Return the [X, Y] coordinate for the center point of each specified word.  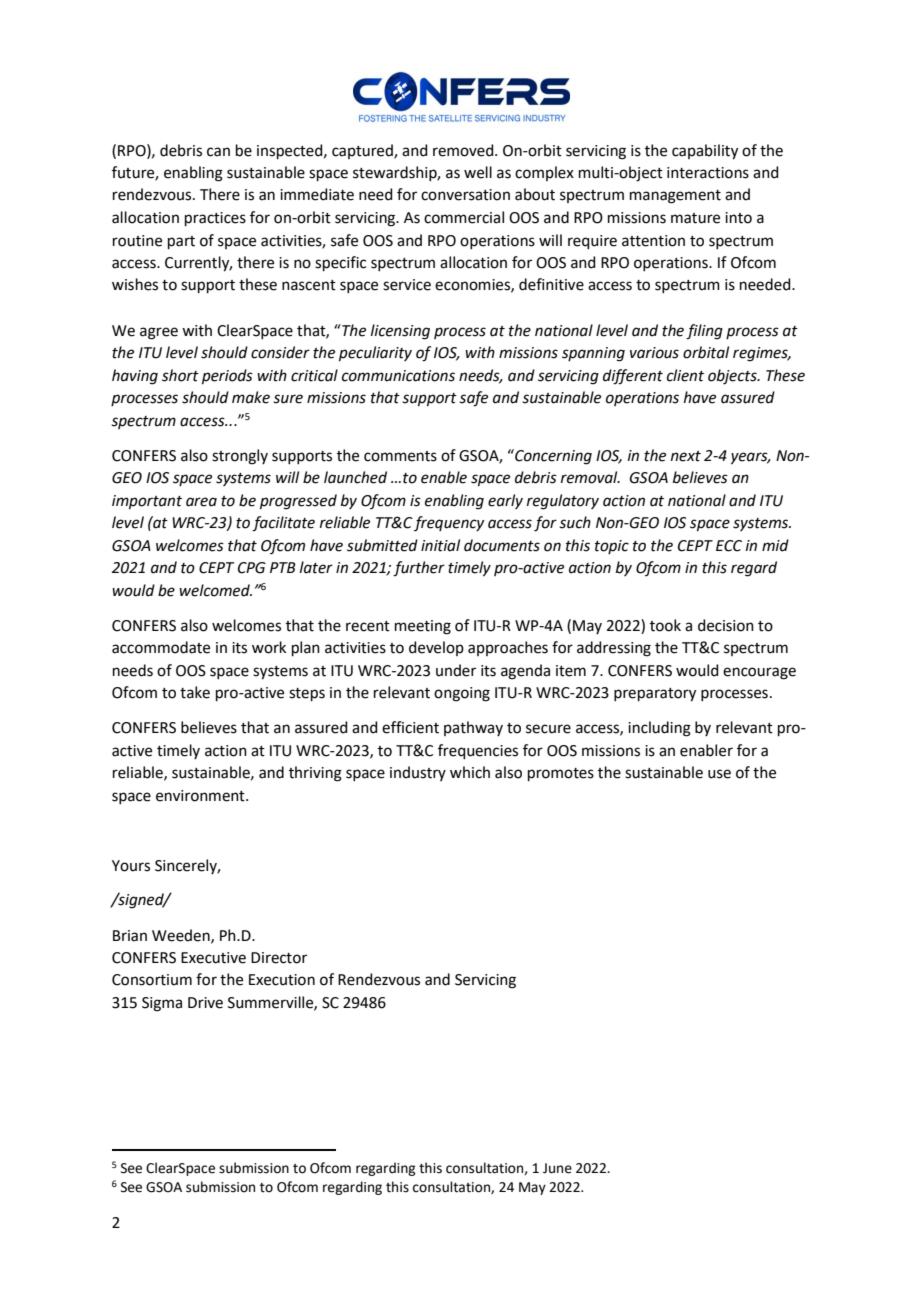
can [218, 152]
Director [279, 958]
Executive [213, 958]
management [675, 197]
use [719, 774]
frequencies [478, 751]
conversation [465, 195]
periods [227, 376]
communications [398, 376]
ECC [729, 546]
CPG [252, 568]
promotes [561, 774]
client [685, 375]
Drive [205, 1003]
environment [201, 796]
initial [440, 545]
